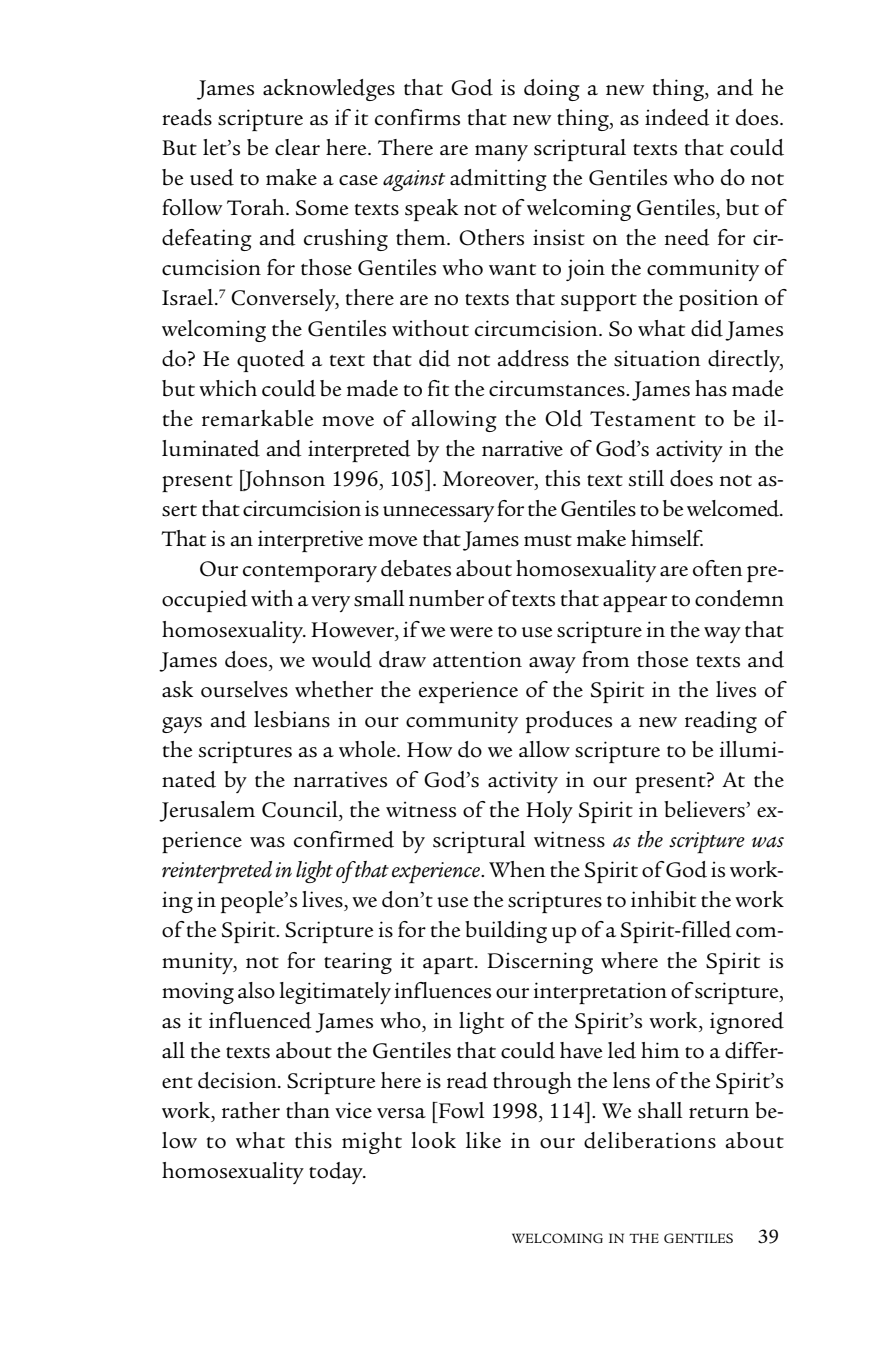 This document has width=896, height=1345. What do you see at coordinates (257, 418) in the document?
I see `remarkable` at bounding box center [257, 418].
